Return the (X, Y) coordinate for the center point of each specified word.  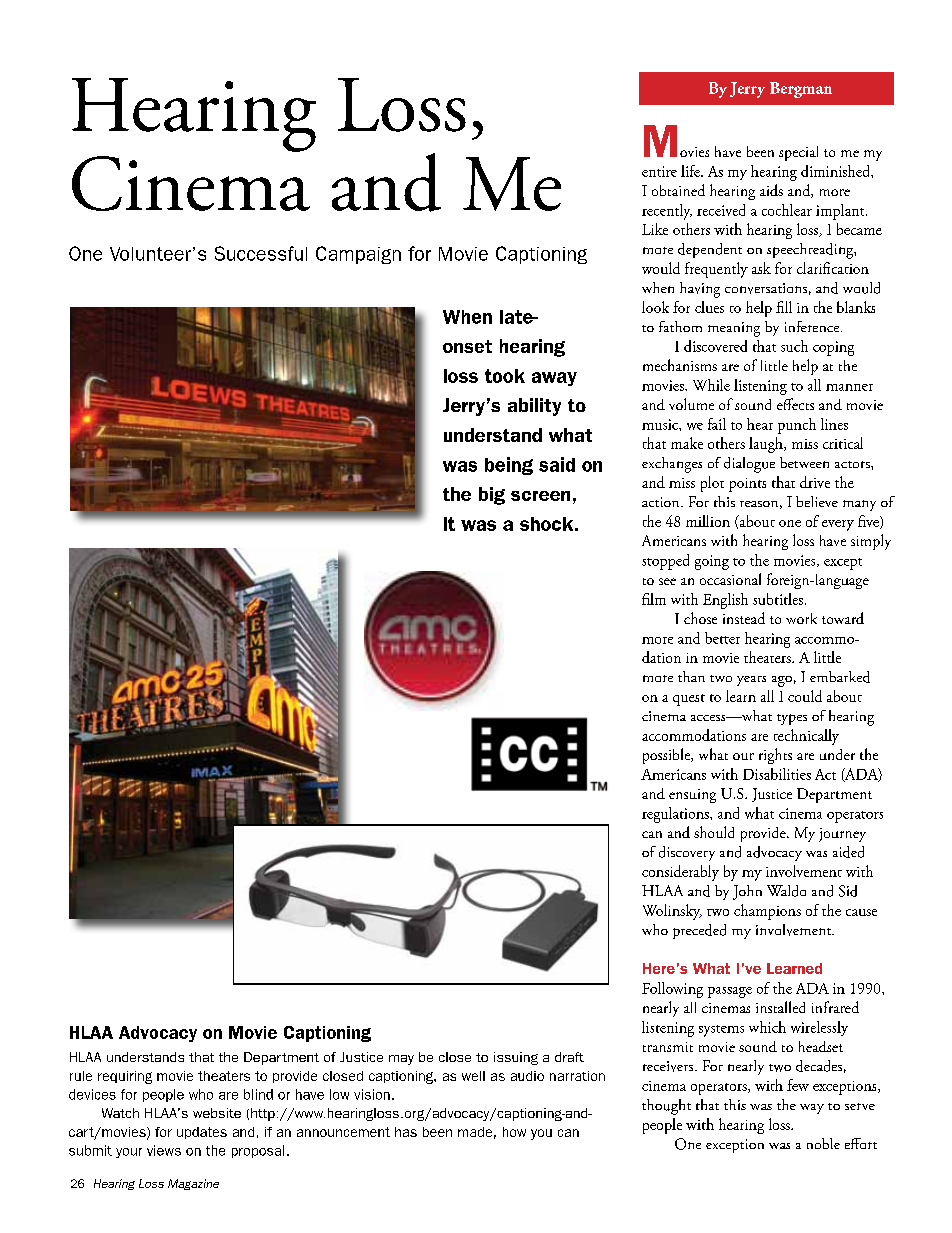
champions (767, 912)
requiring (125, 1077)
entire (659, 171)
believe (817, 501)
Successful (261, 253)
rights (775, 756)
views (164, 1150)
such (794, 346)
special (798, 153)
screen (540, 496)
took (505, 376)
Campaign (358, 255)
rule (81, 1076)
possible (668, 756)
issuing (516, 1058)
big (492, 496)
